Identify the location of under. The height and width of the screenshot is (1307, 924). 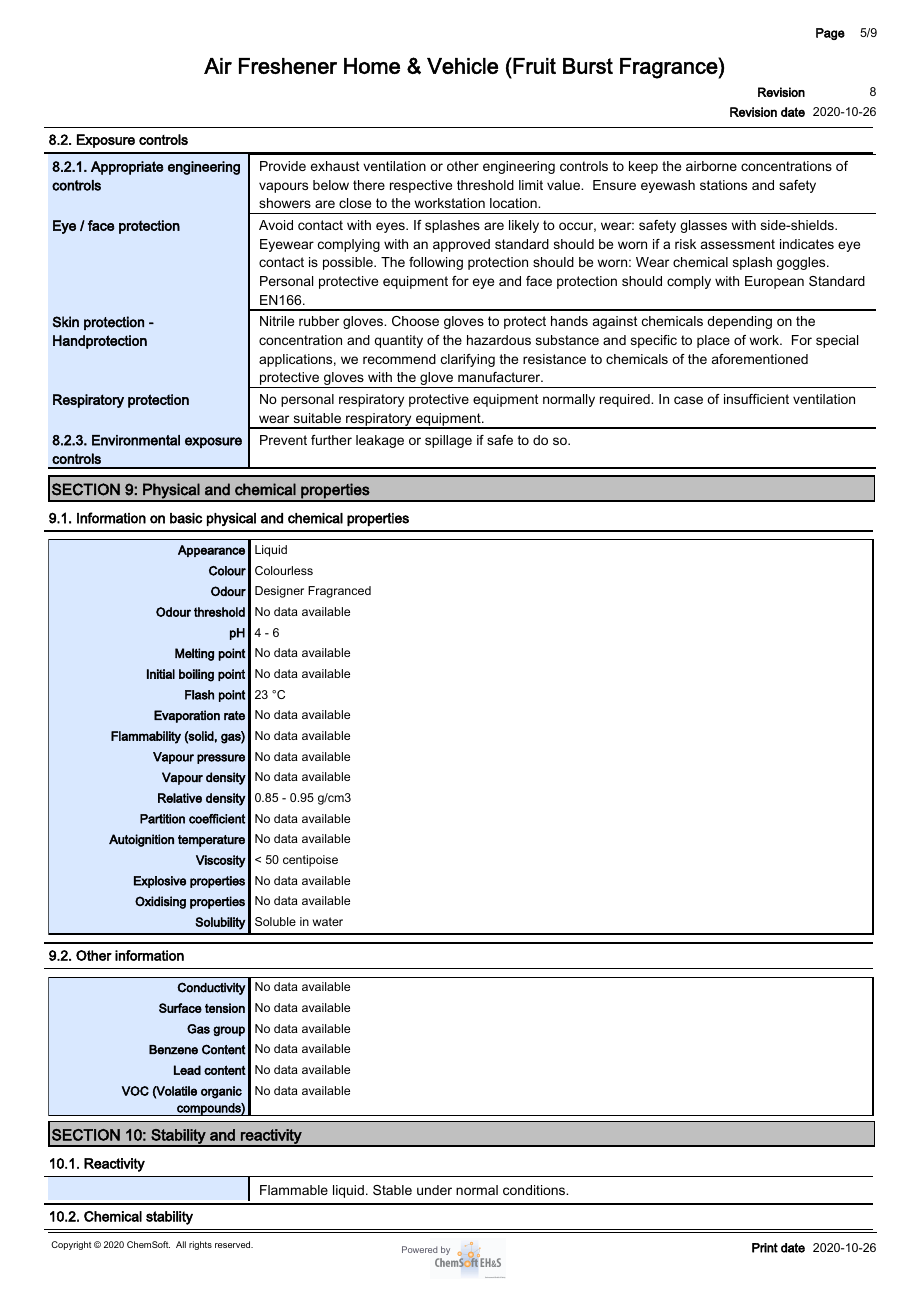
(434, 1190).
